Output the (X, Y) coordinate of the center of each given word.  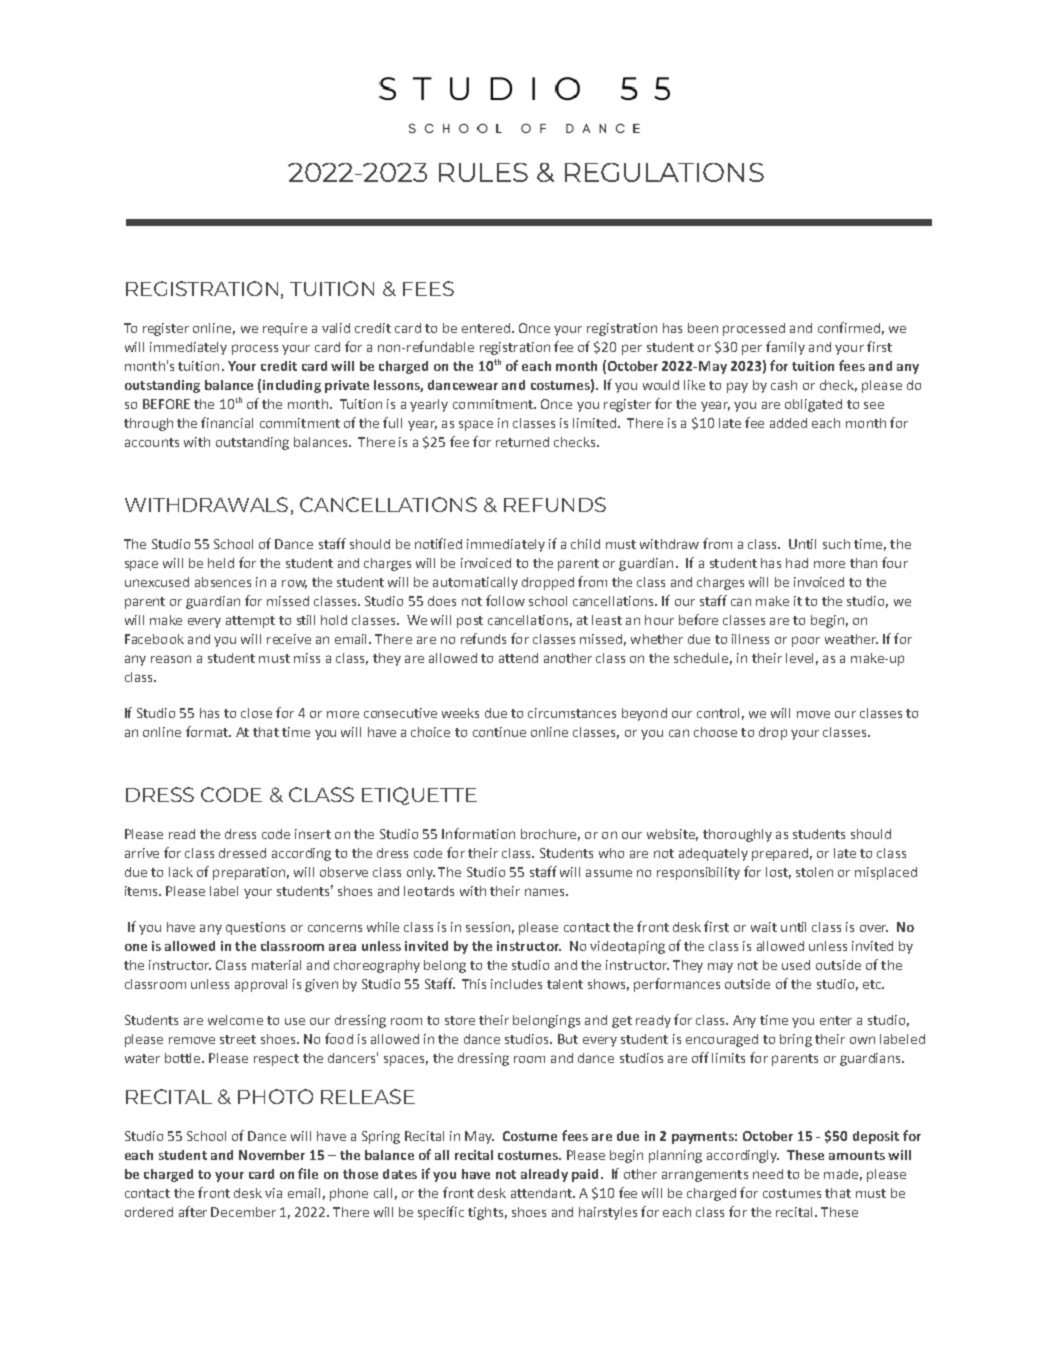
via (273, 1193)
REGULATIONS (664, 172)
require (285, 329)
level (799, 658)
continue (499, 732)
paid (585, 1175)
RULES (483, 172)
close (256, 713)
